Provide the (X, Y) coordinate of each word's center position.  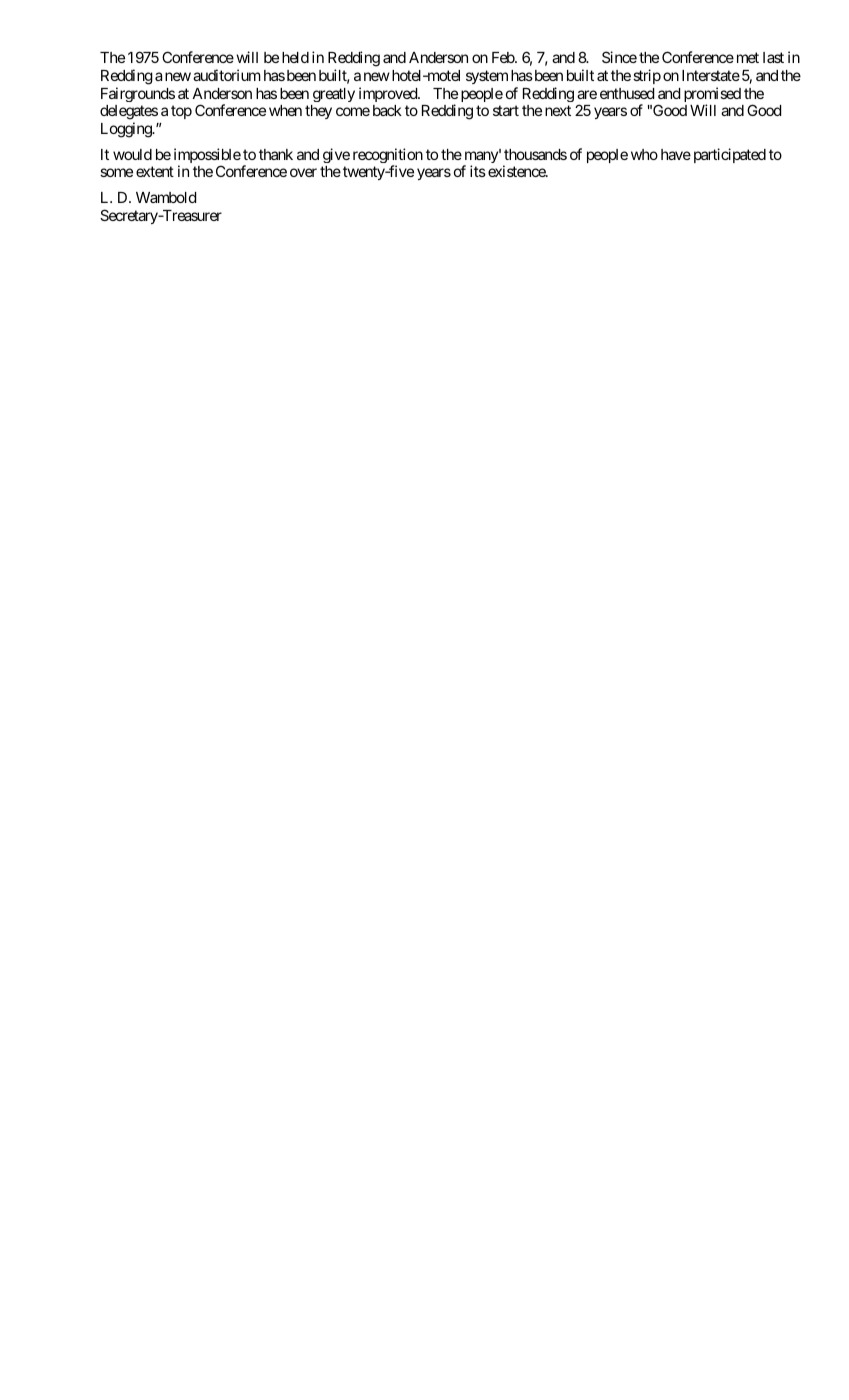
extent (155, 171)
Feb (504, 57)
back (387, 110)
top (181, 112)
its (478, 171)
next (558, 110)
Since (619, 57)
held (295, 57)
